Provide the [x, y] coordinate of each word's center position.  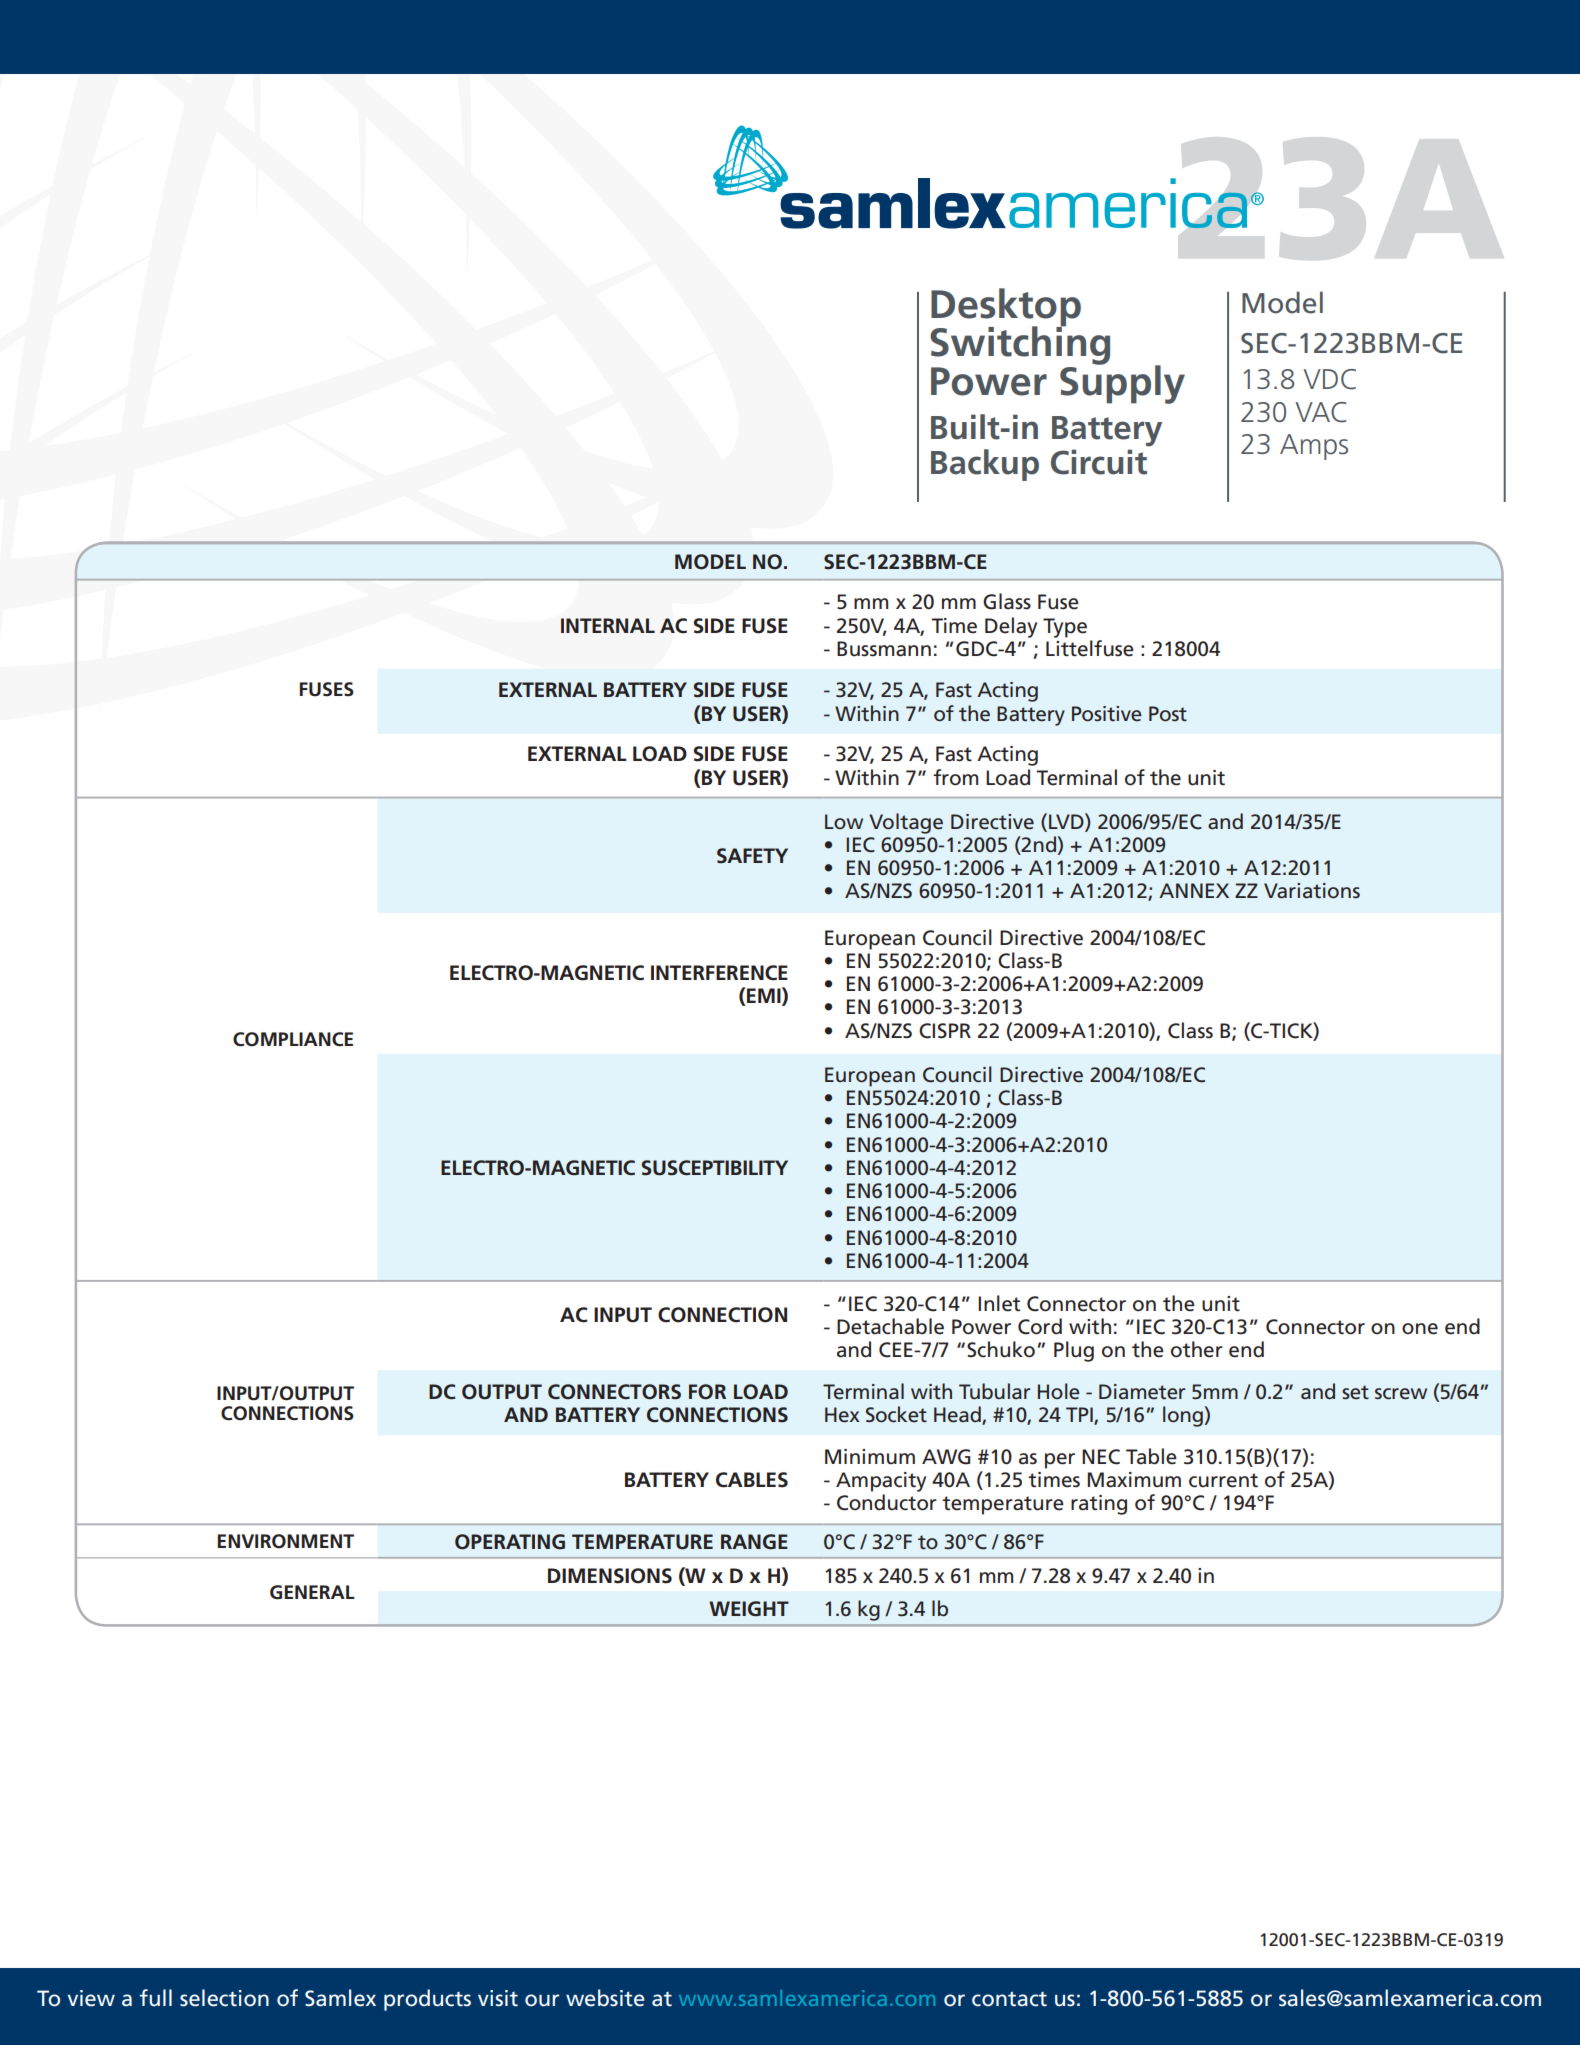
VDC [1329, 379]
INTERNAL [608, 625]
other [1197, 1349]
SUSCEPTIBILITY [715, 1168]
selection [224, 1998]
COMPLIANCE [293, 1039]
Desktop [1006, 308]
